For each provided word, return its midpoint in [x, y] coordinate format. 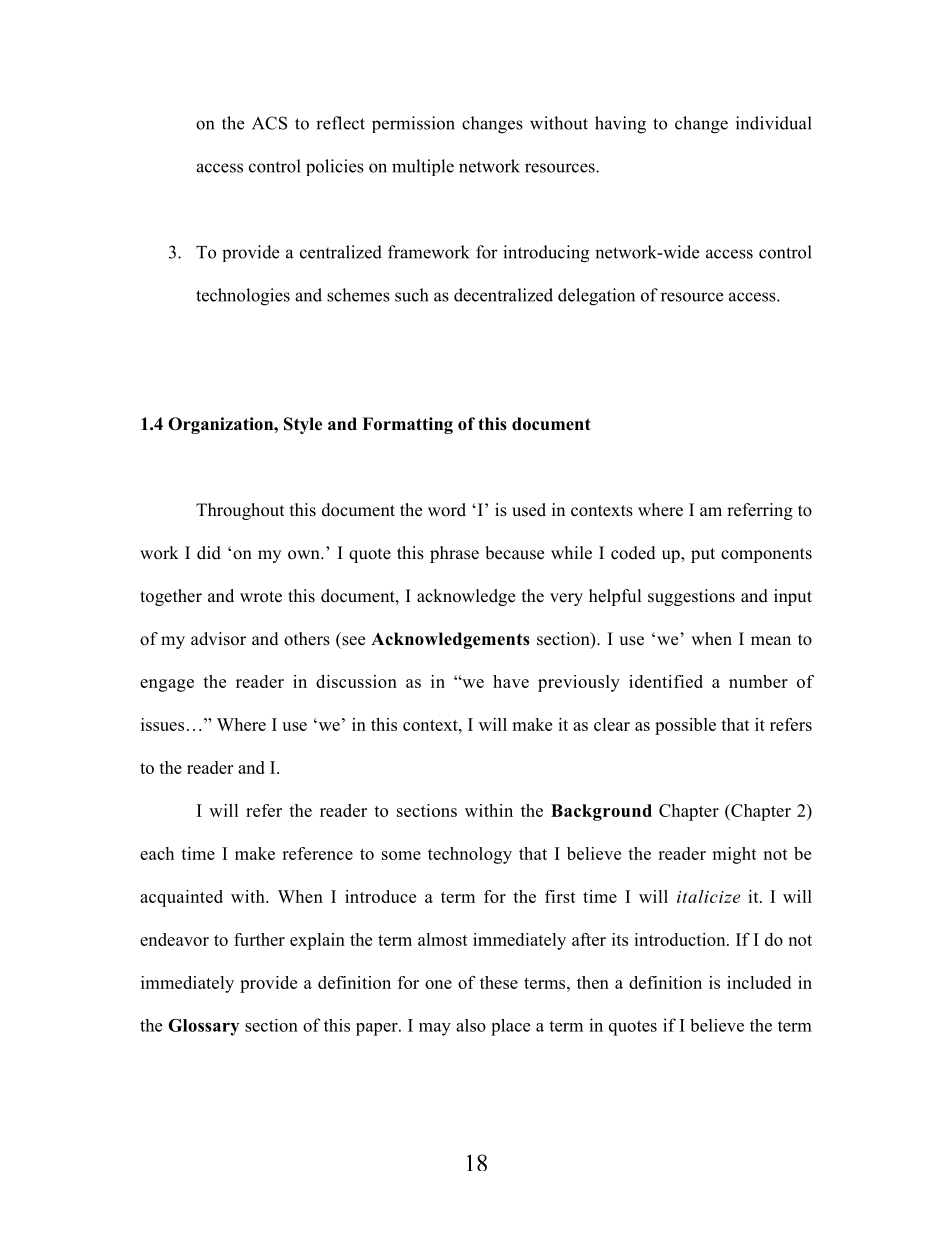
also [471, 1025]
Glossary [203, 1027]
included [759, 982]
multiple [423, 167]
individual [774, 123]
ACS [269, 123]
